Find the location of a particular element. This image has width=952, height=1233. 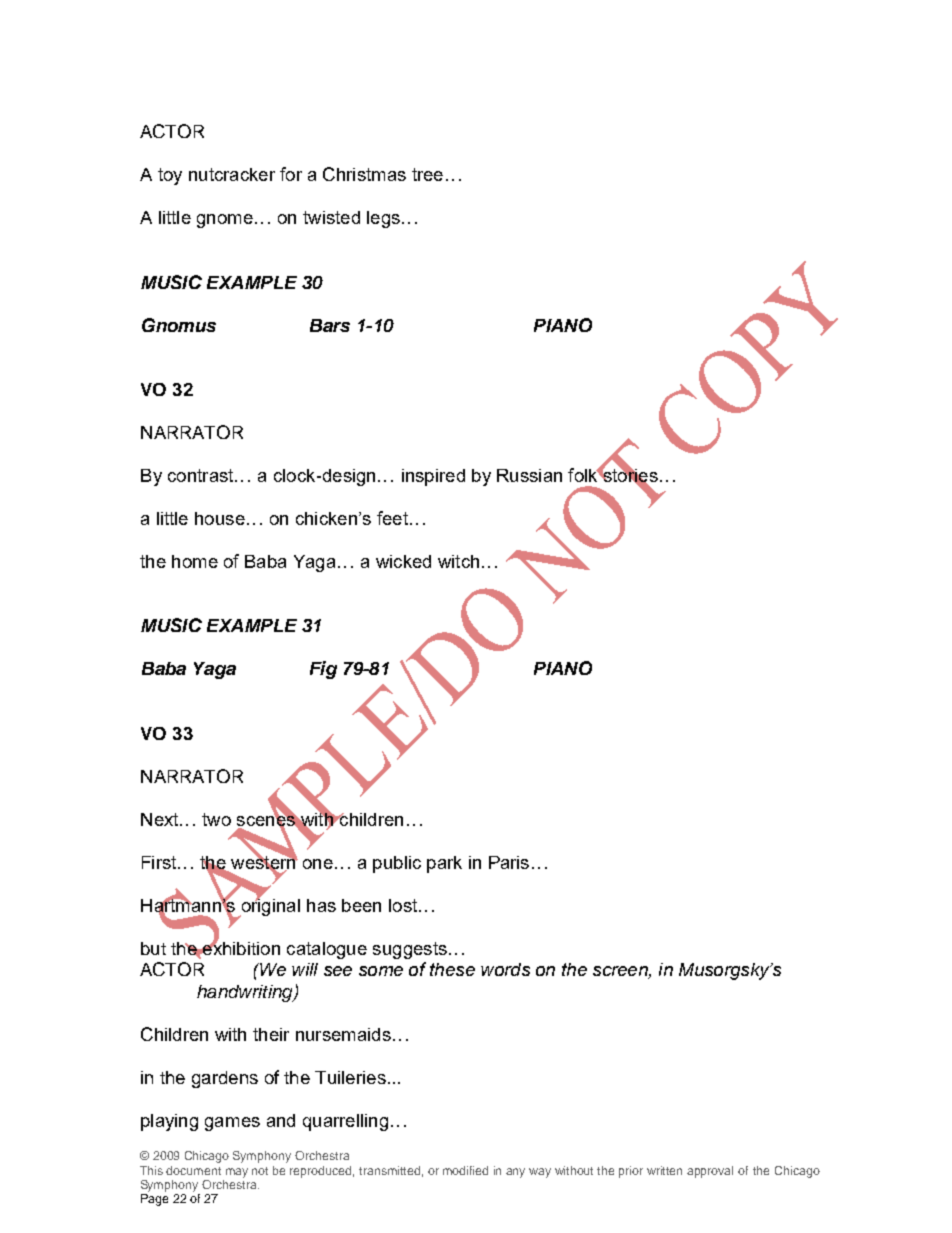

suggests is located at coordinates (410, 950).
